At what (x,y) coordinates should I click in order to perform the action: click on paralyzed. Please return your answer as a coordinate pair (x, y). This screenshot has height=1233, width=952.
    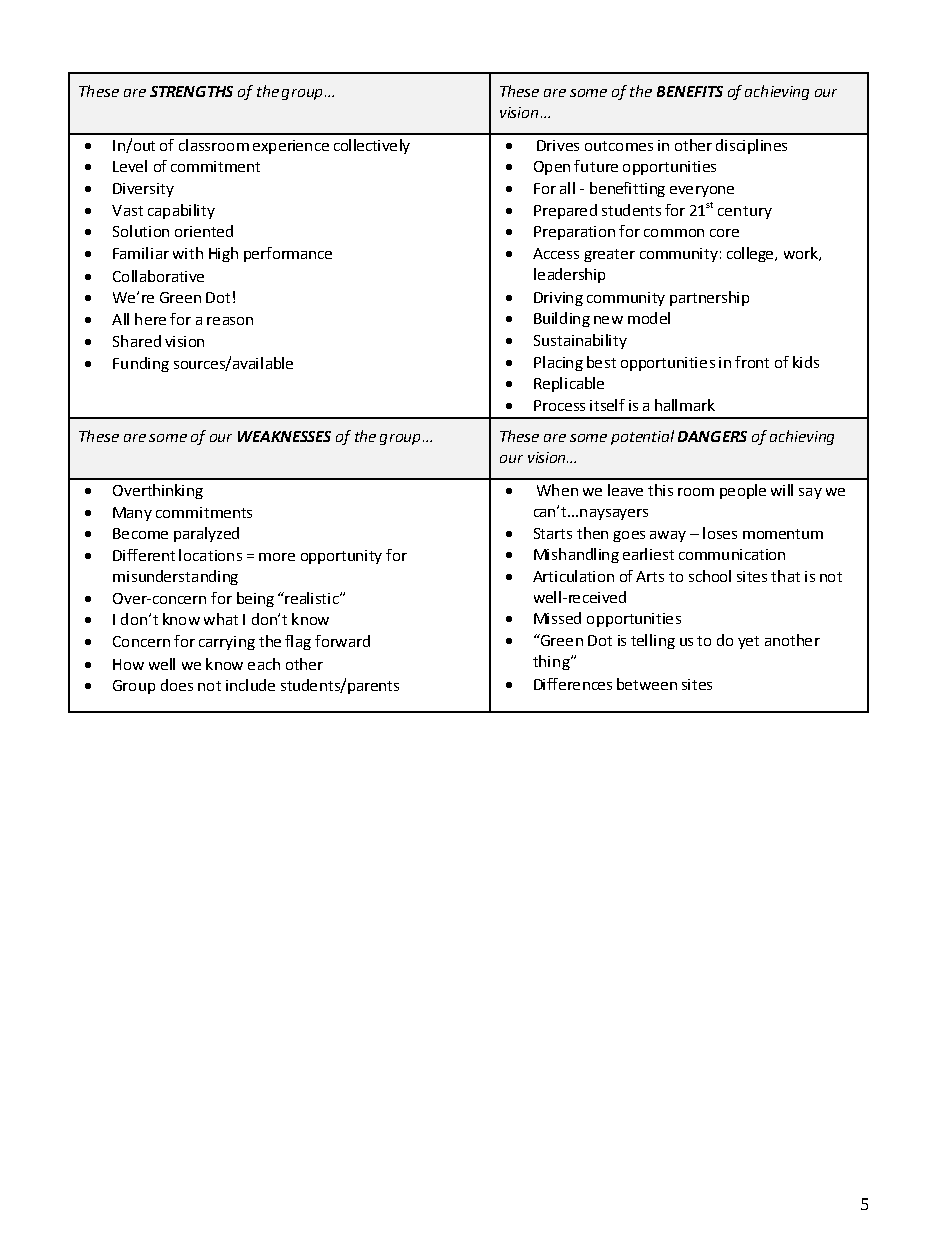
    Looking at the image, I should click on (206, 534).
